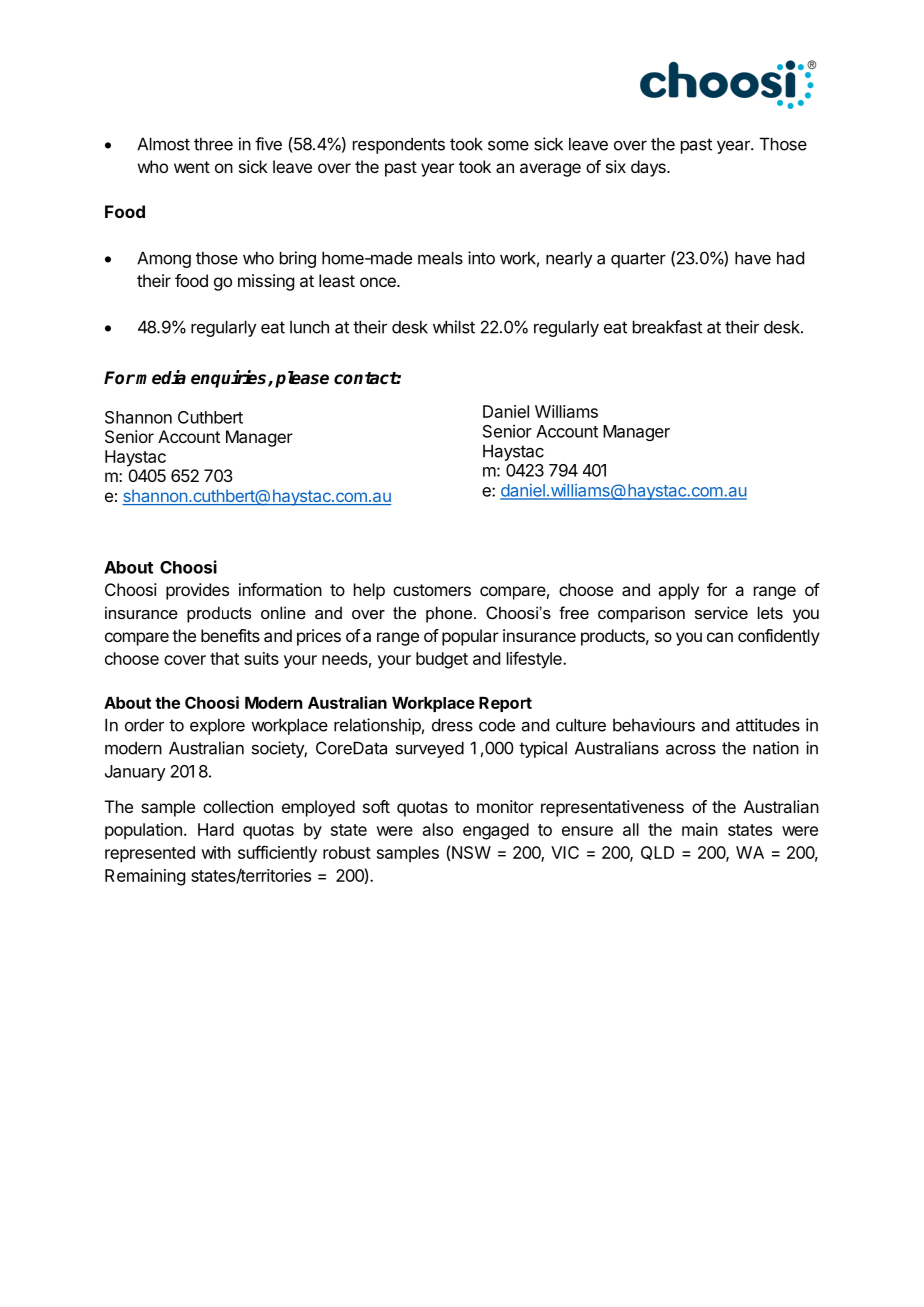 The image size is (924, 1307). What do you see at coordinates (197, 591) in the screenshot?
I see `provides` at bounding box center [197, 591].
